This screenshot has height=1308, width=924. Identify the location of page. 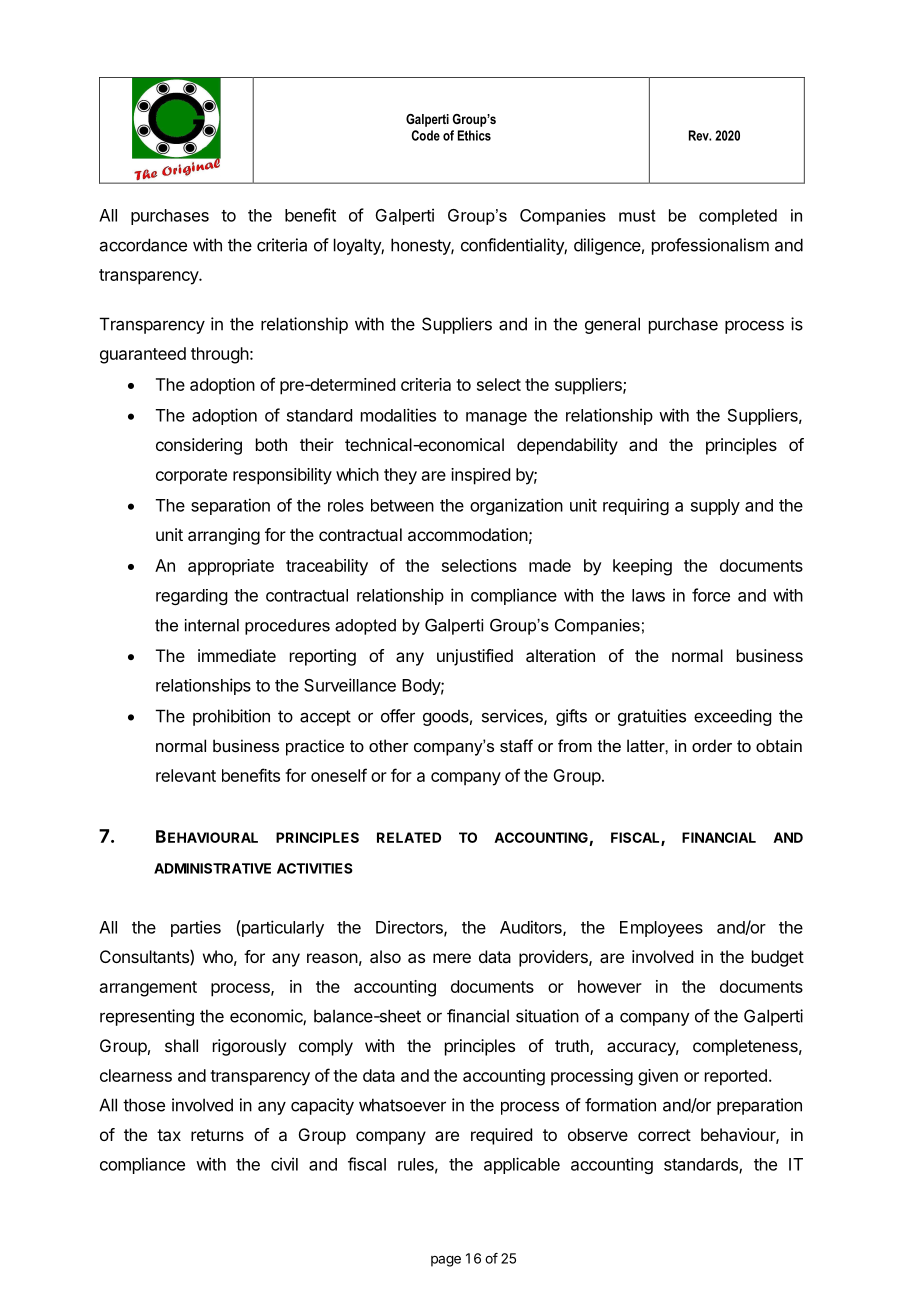
(446, 1261).
